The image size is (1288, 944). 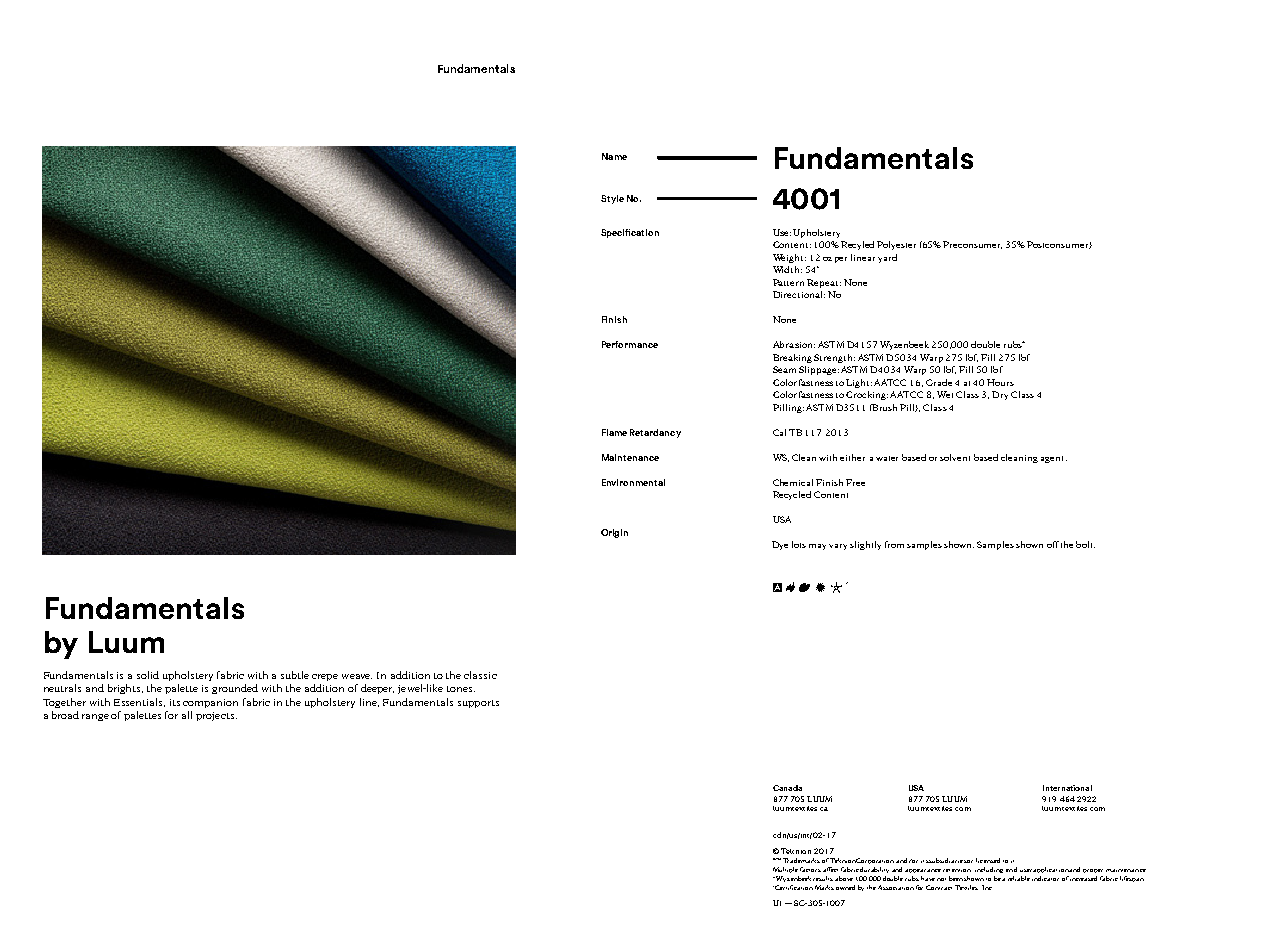 What do you see at coordinates (614, 156) in the screenshot?
I see `Name` at bounding box center [614, 156].
